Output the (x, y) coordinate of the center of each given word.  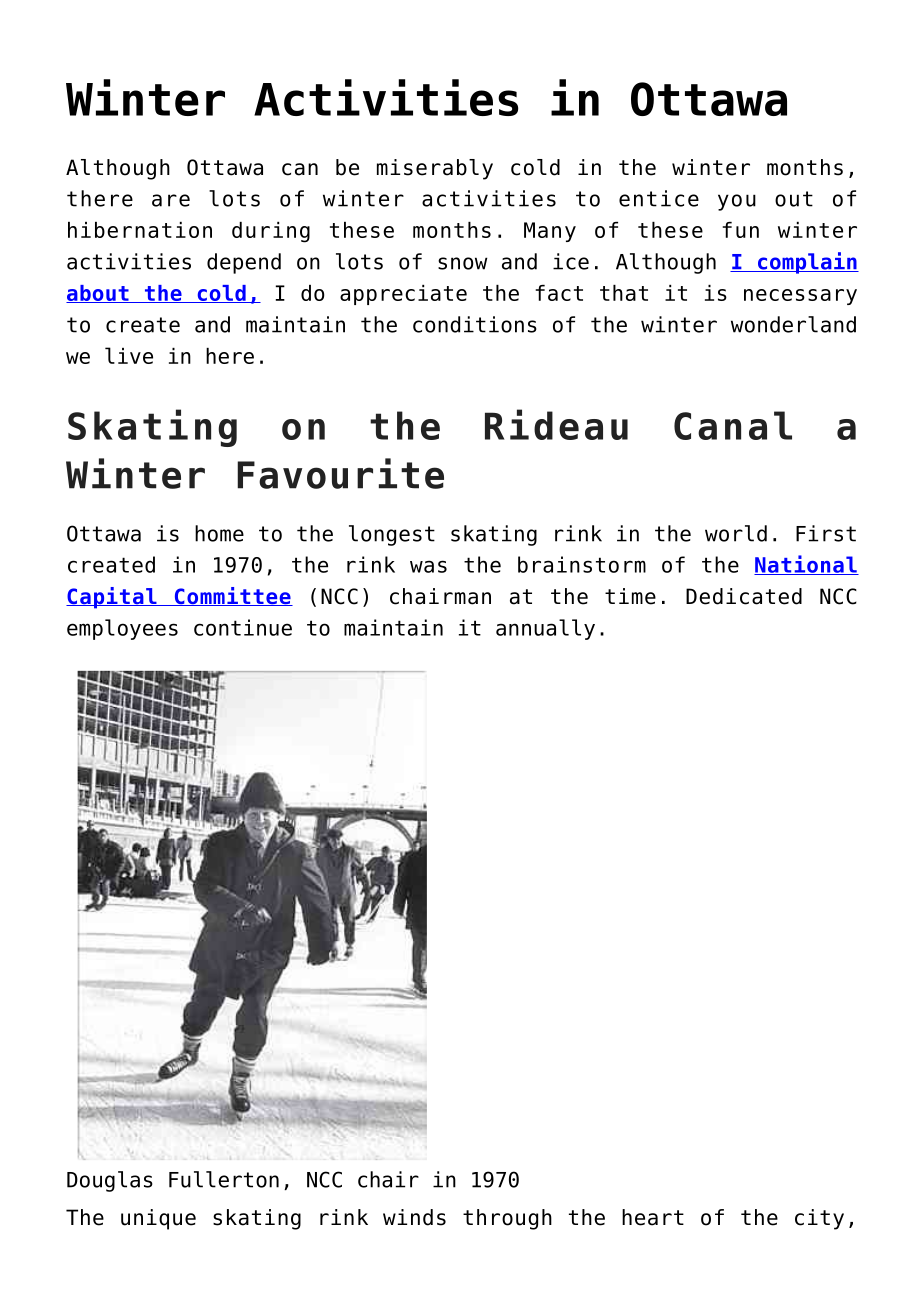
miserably (435, 169)
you (737, 202)
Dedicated (744, 596)
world (736, 533)
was (428, 566)
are (171, 200)
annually (545, 629)
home (219, 533)
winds (414, 1217)
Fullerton (224, 1179)
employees (122, 629)
